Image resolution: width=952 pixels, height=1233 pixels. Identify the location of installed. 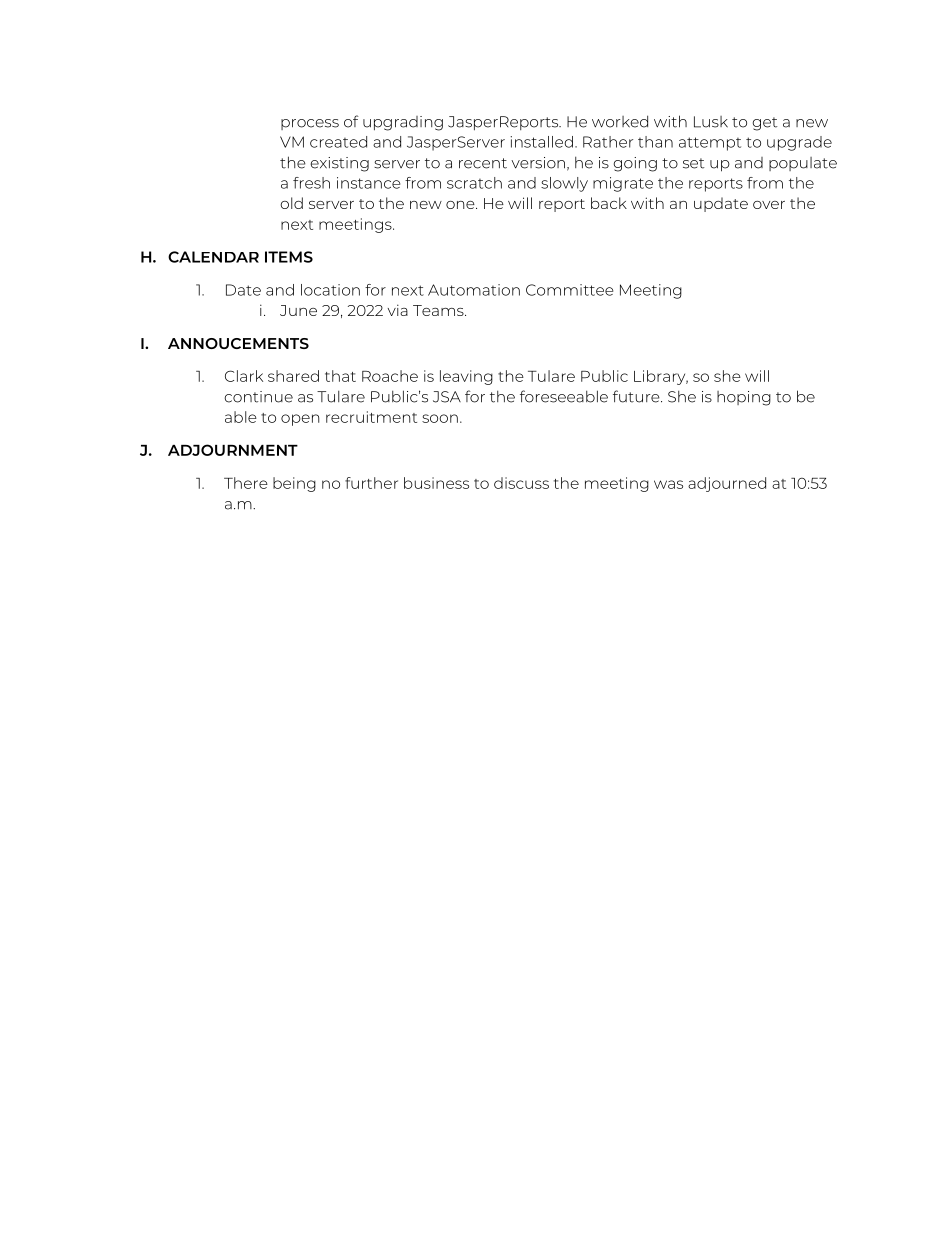
(541, 142).
